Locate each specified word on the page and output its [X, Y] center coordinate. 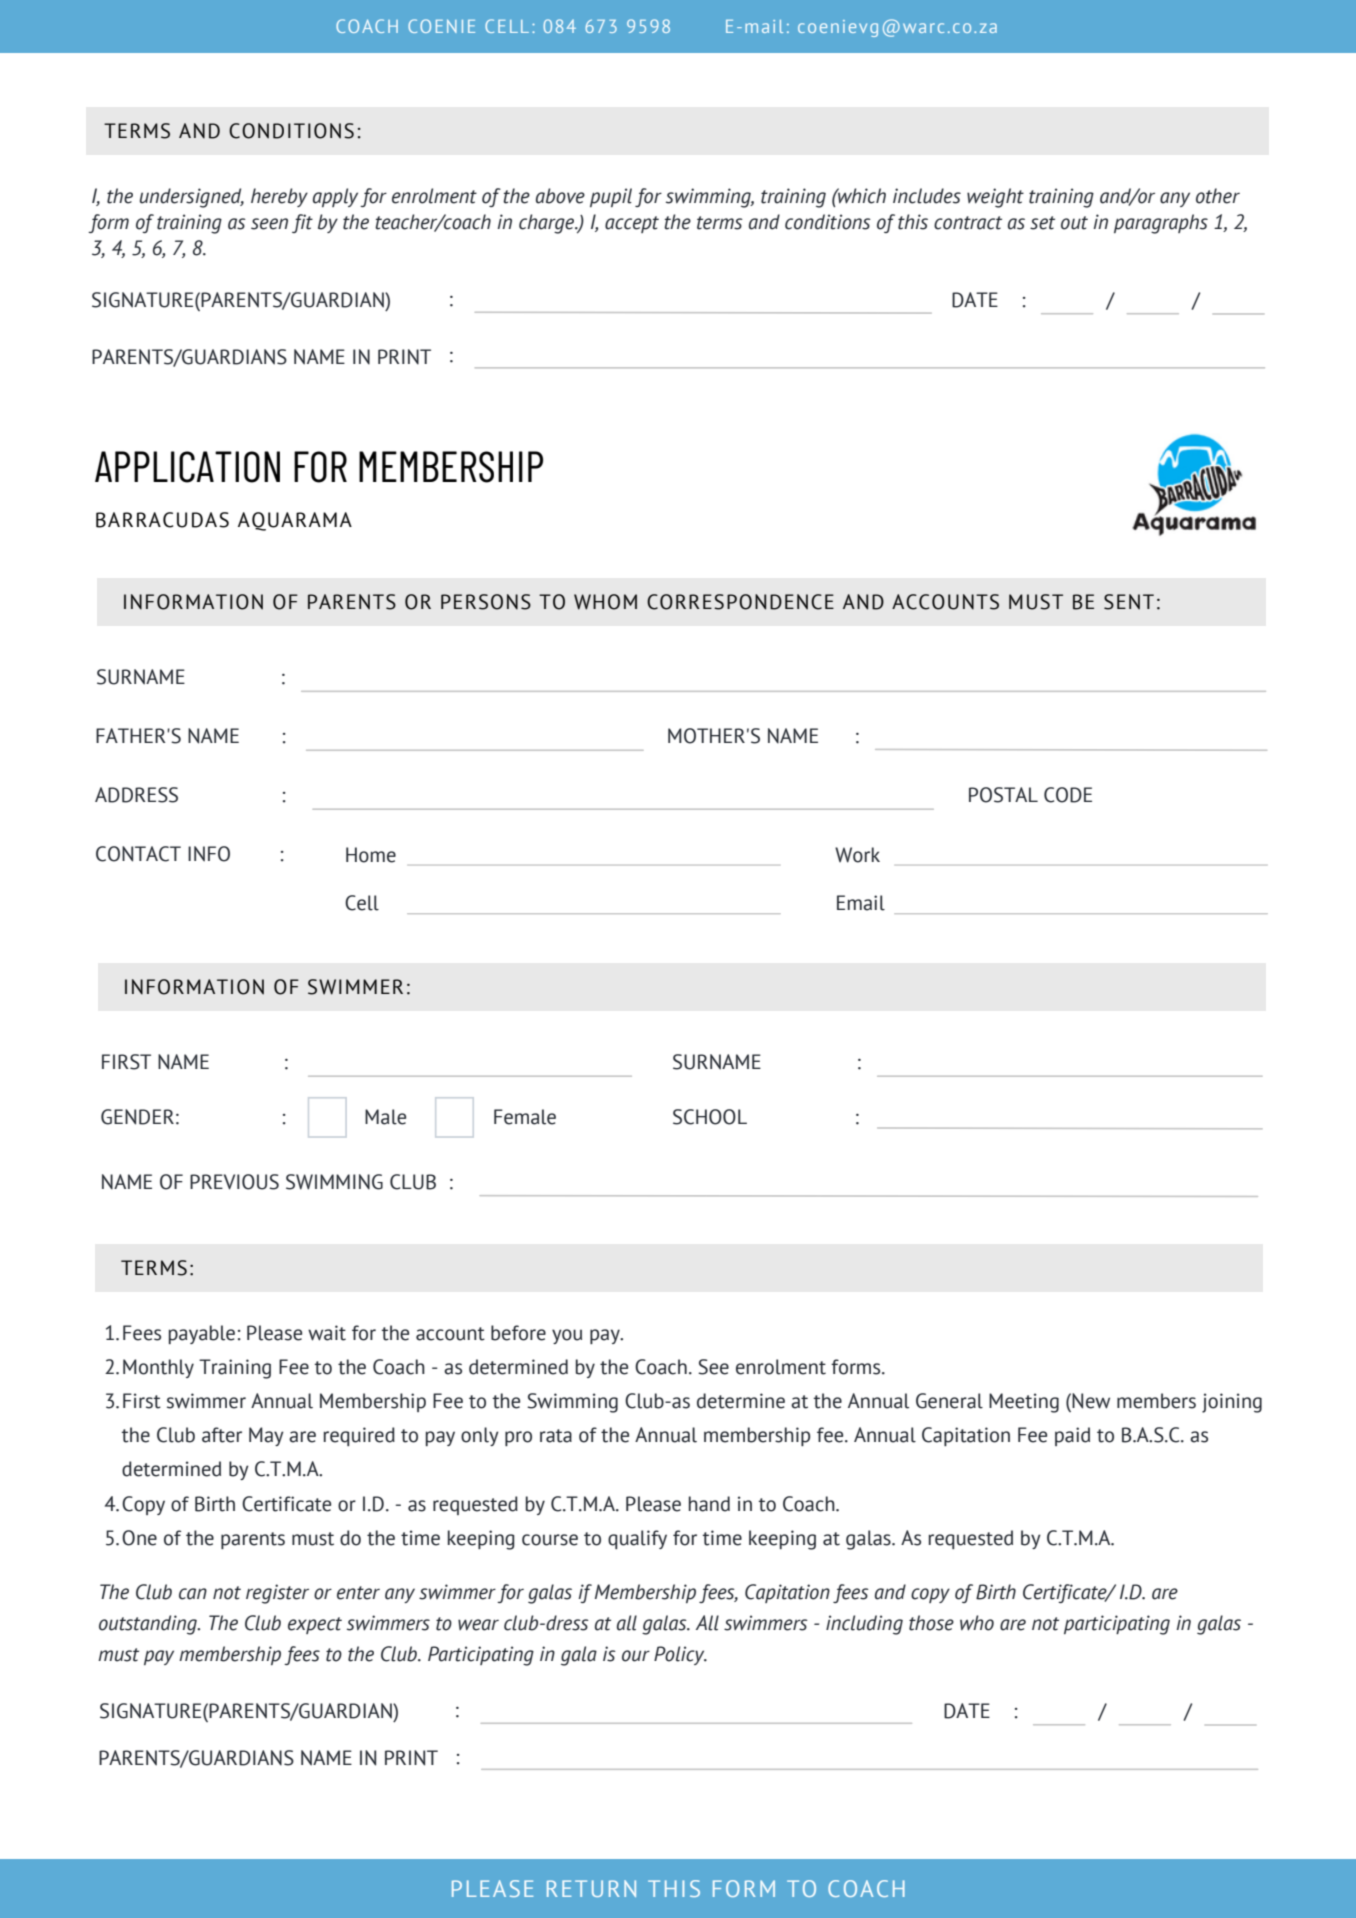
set [1042, 223]
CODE [1068, 795]
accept [632, 224]
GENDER [137, 1117]
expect [315, 1625]
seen [269, 224]
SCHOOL [710, 1117]
